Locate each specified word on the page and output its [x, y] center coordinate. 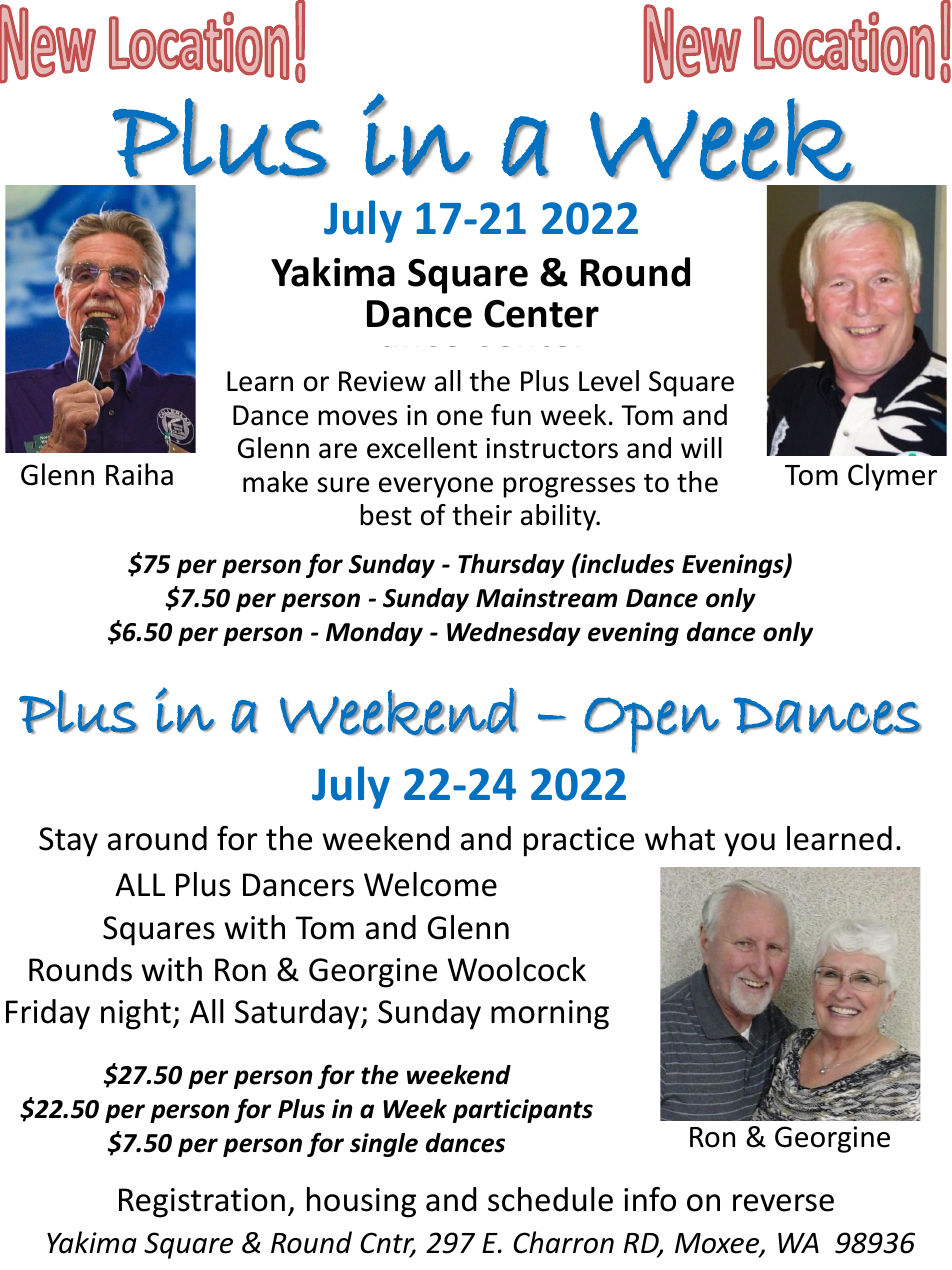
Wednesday [514, 634]
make [275, 482]
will [701, 447]
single [384, 1145]
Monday [374, 634]
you [749, 845]
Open [652, 725]
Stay [68, 842]
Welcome [430, 884]
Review [382, 381]
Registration [202, 1203]
